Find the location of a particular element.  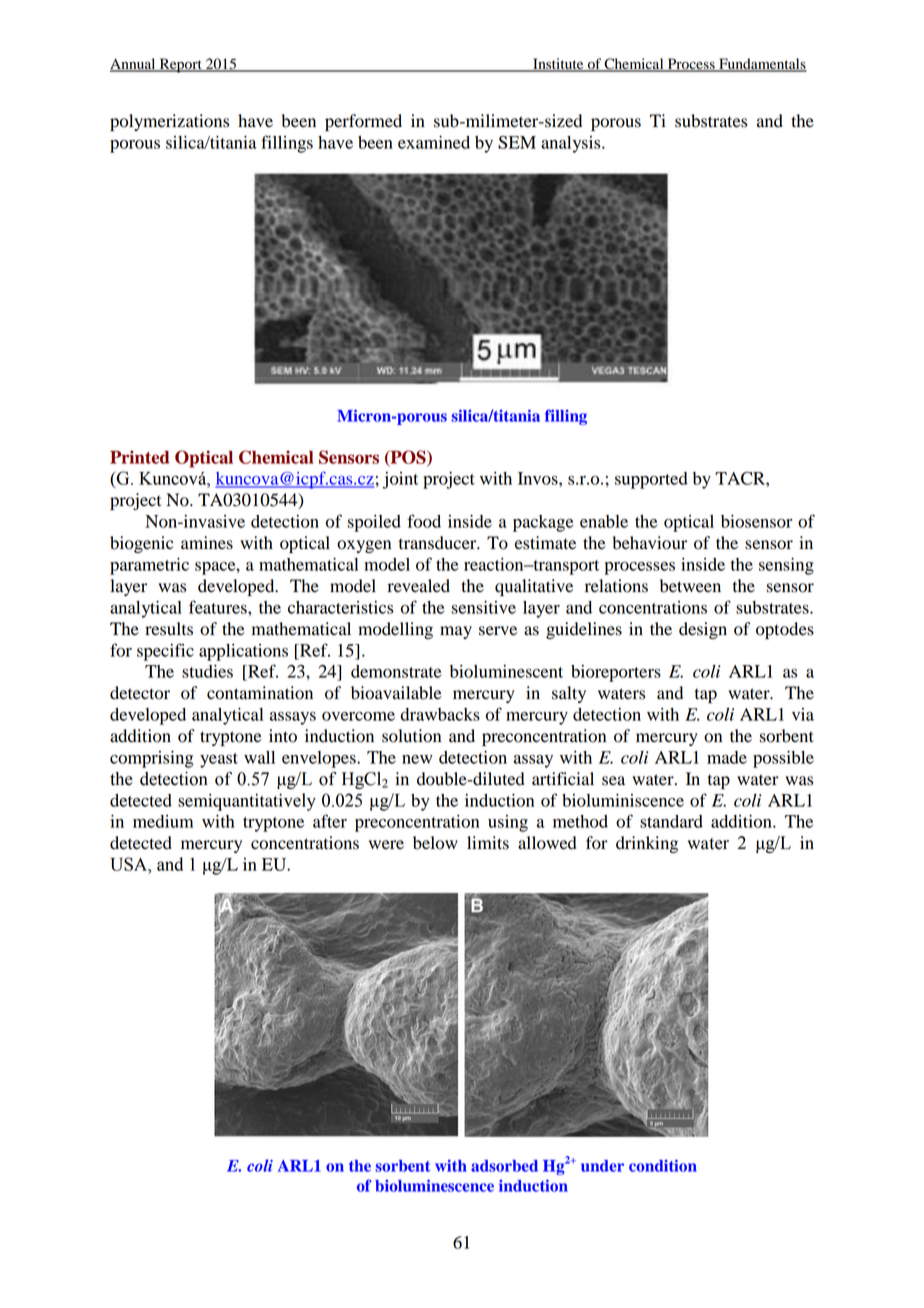

joint is located at coordinates (400, 480).
